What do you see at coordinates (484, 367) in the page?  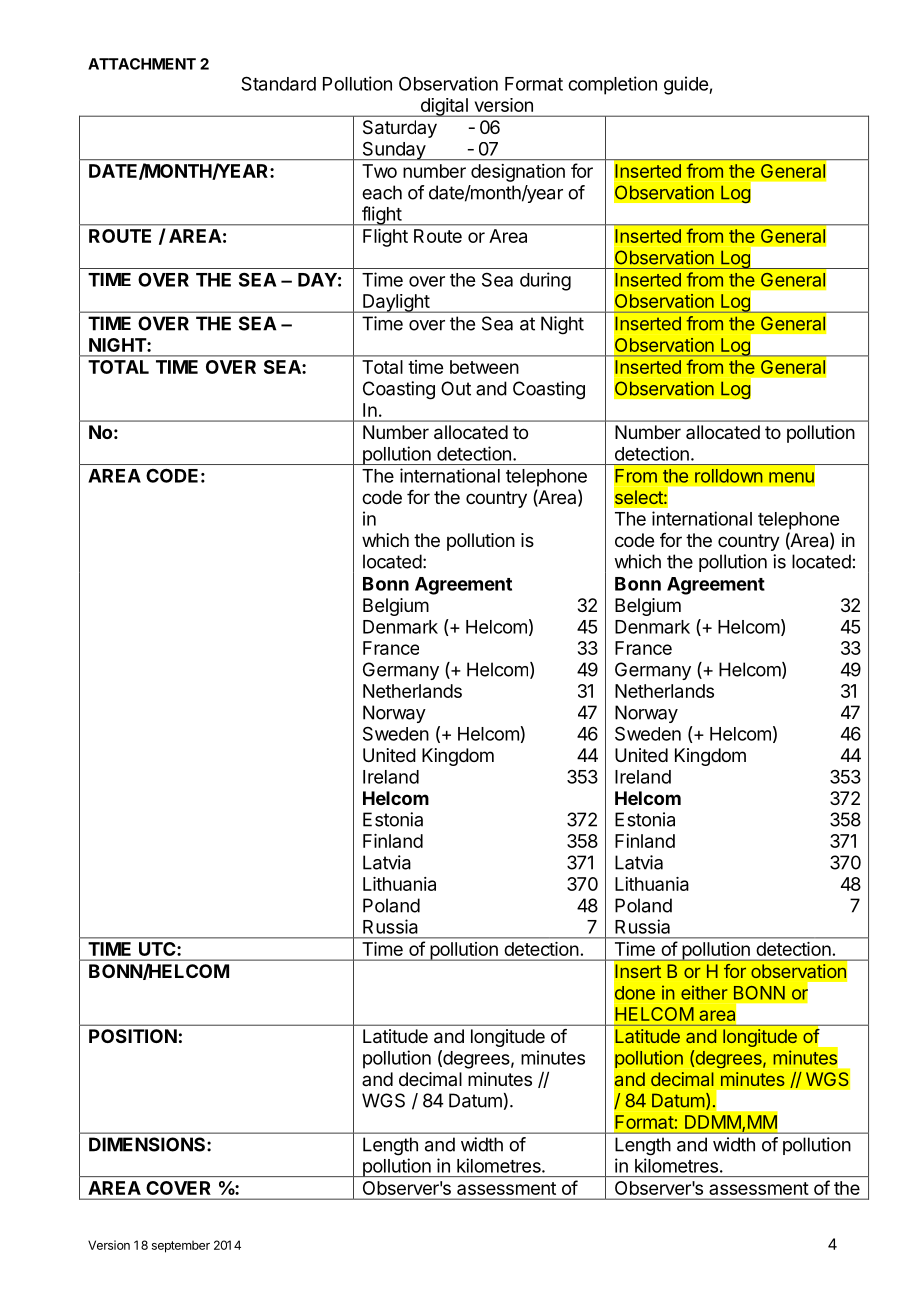 I see `between` at bounding box center [484, 367].
